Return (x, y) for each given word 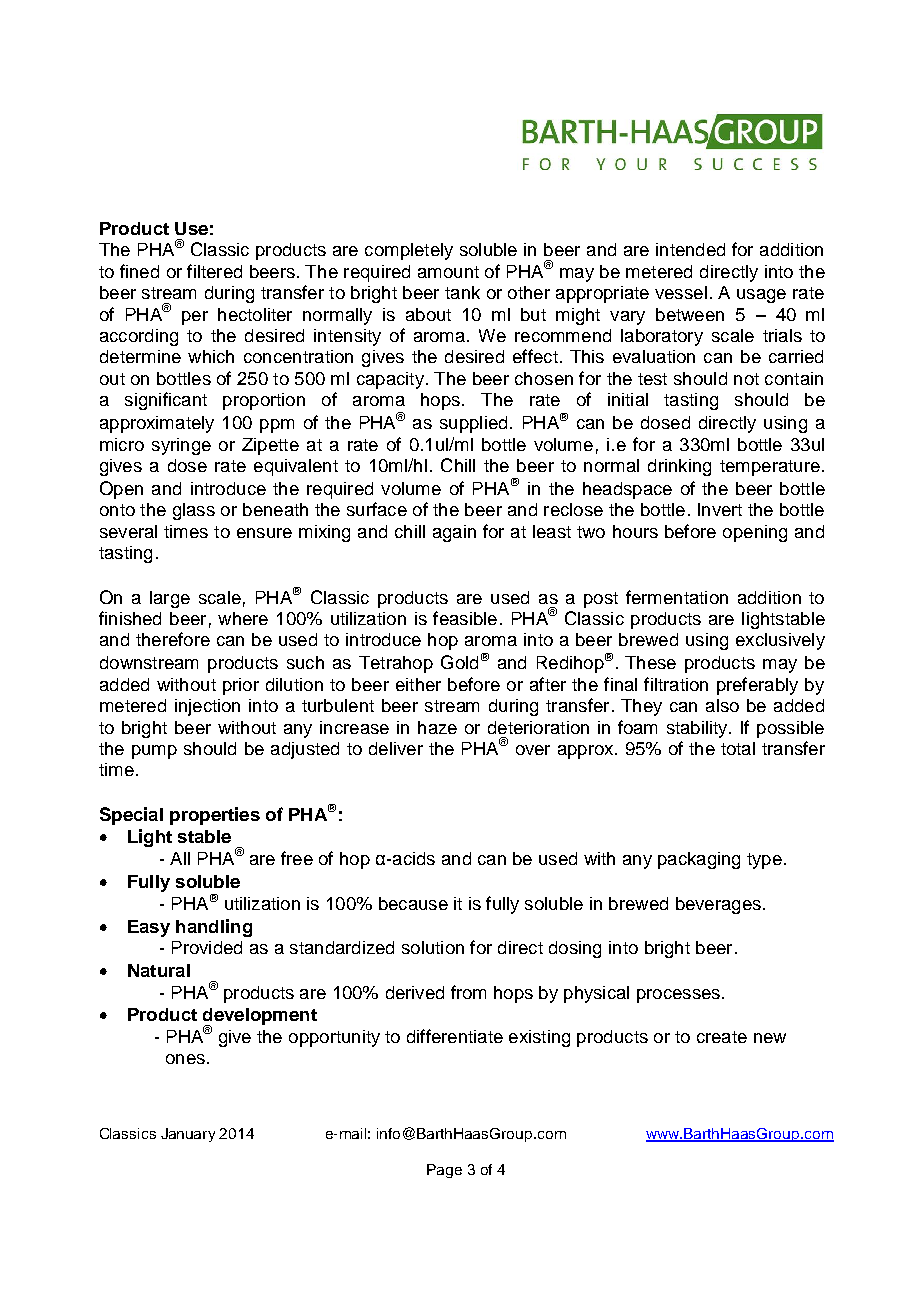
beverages (718, 905)
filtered (214, 271)
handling (214, 928)
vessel (681, 292)
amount (448, 272)
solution (433, 947)
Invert (720, 509)
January (188, 1135)
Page (444, 1171)
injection (207, 707)
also (722, 705)
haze (437, 727)
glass (194, 511)
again (454, 533)
